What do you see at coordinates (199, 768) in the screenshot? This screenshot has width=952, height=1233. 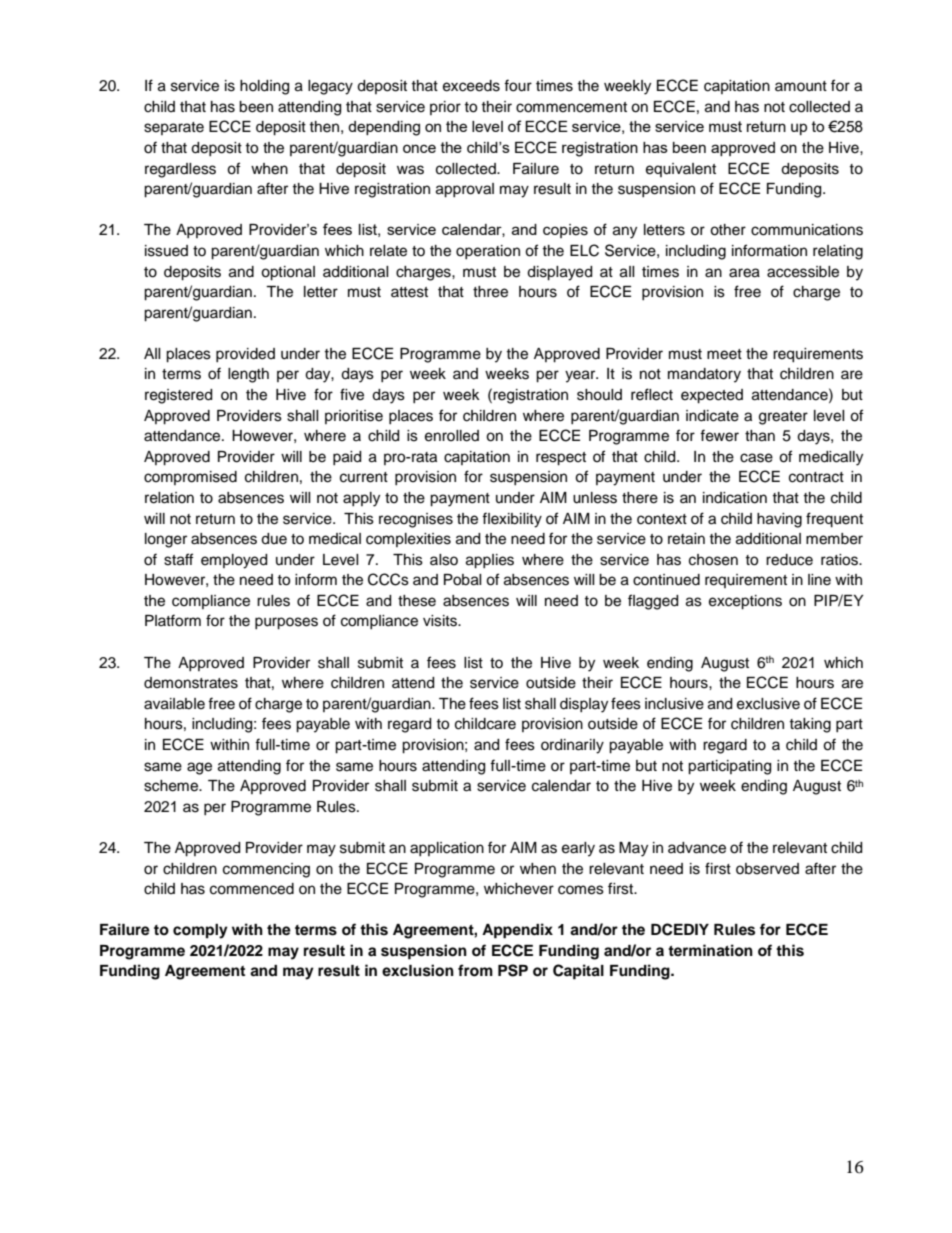 I see `age` at bounding box center [199, 768].
